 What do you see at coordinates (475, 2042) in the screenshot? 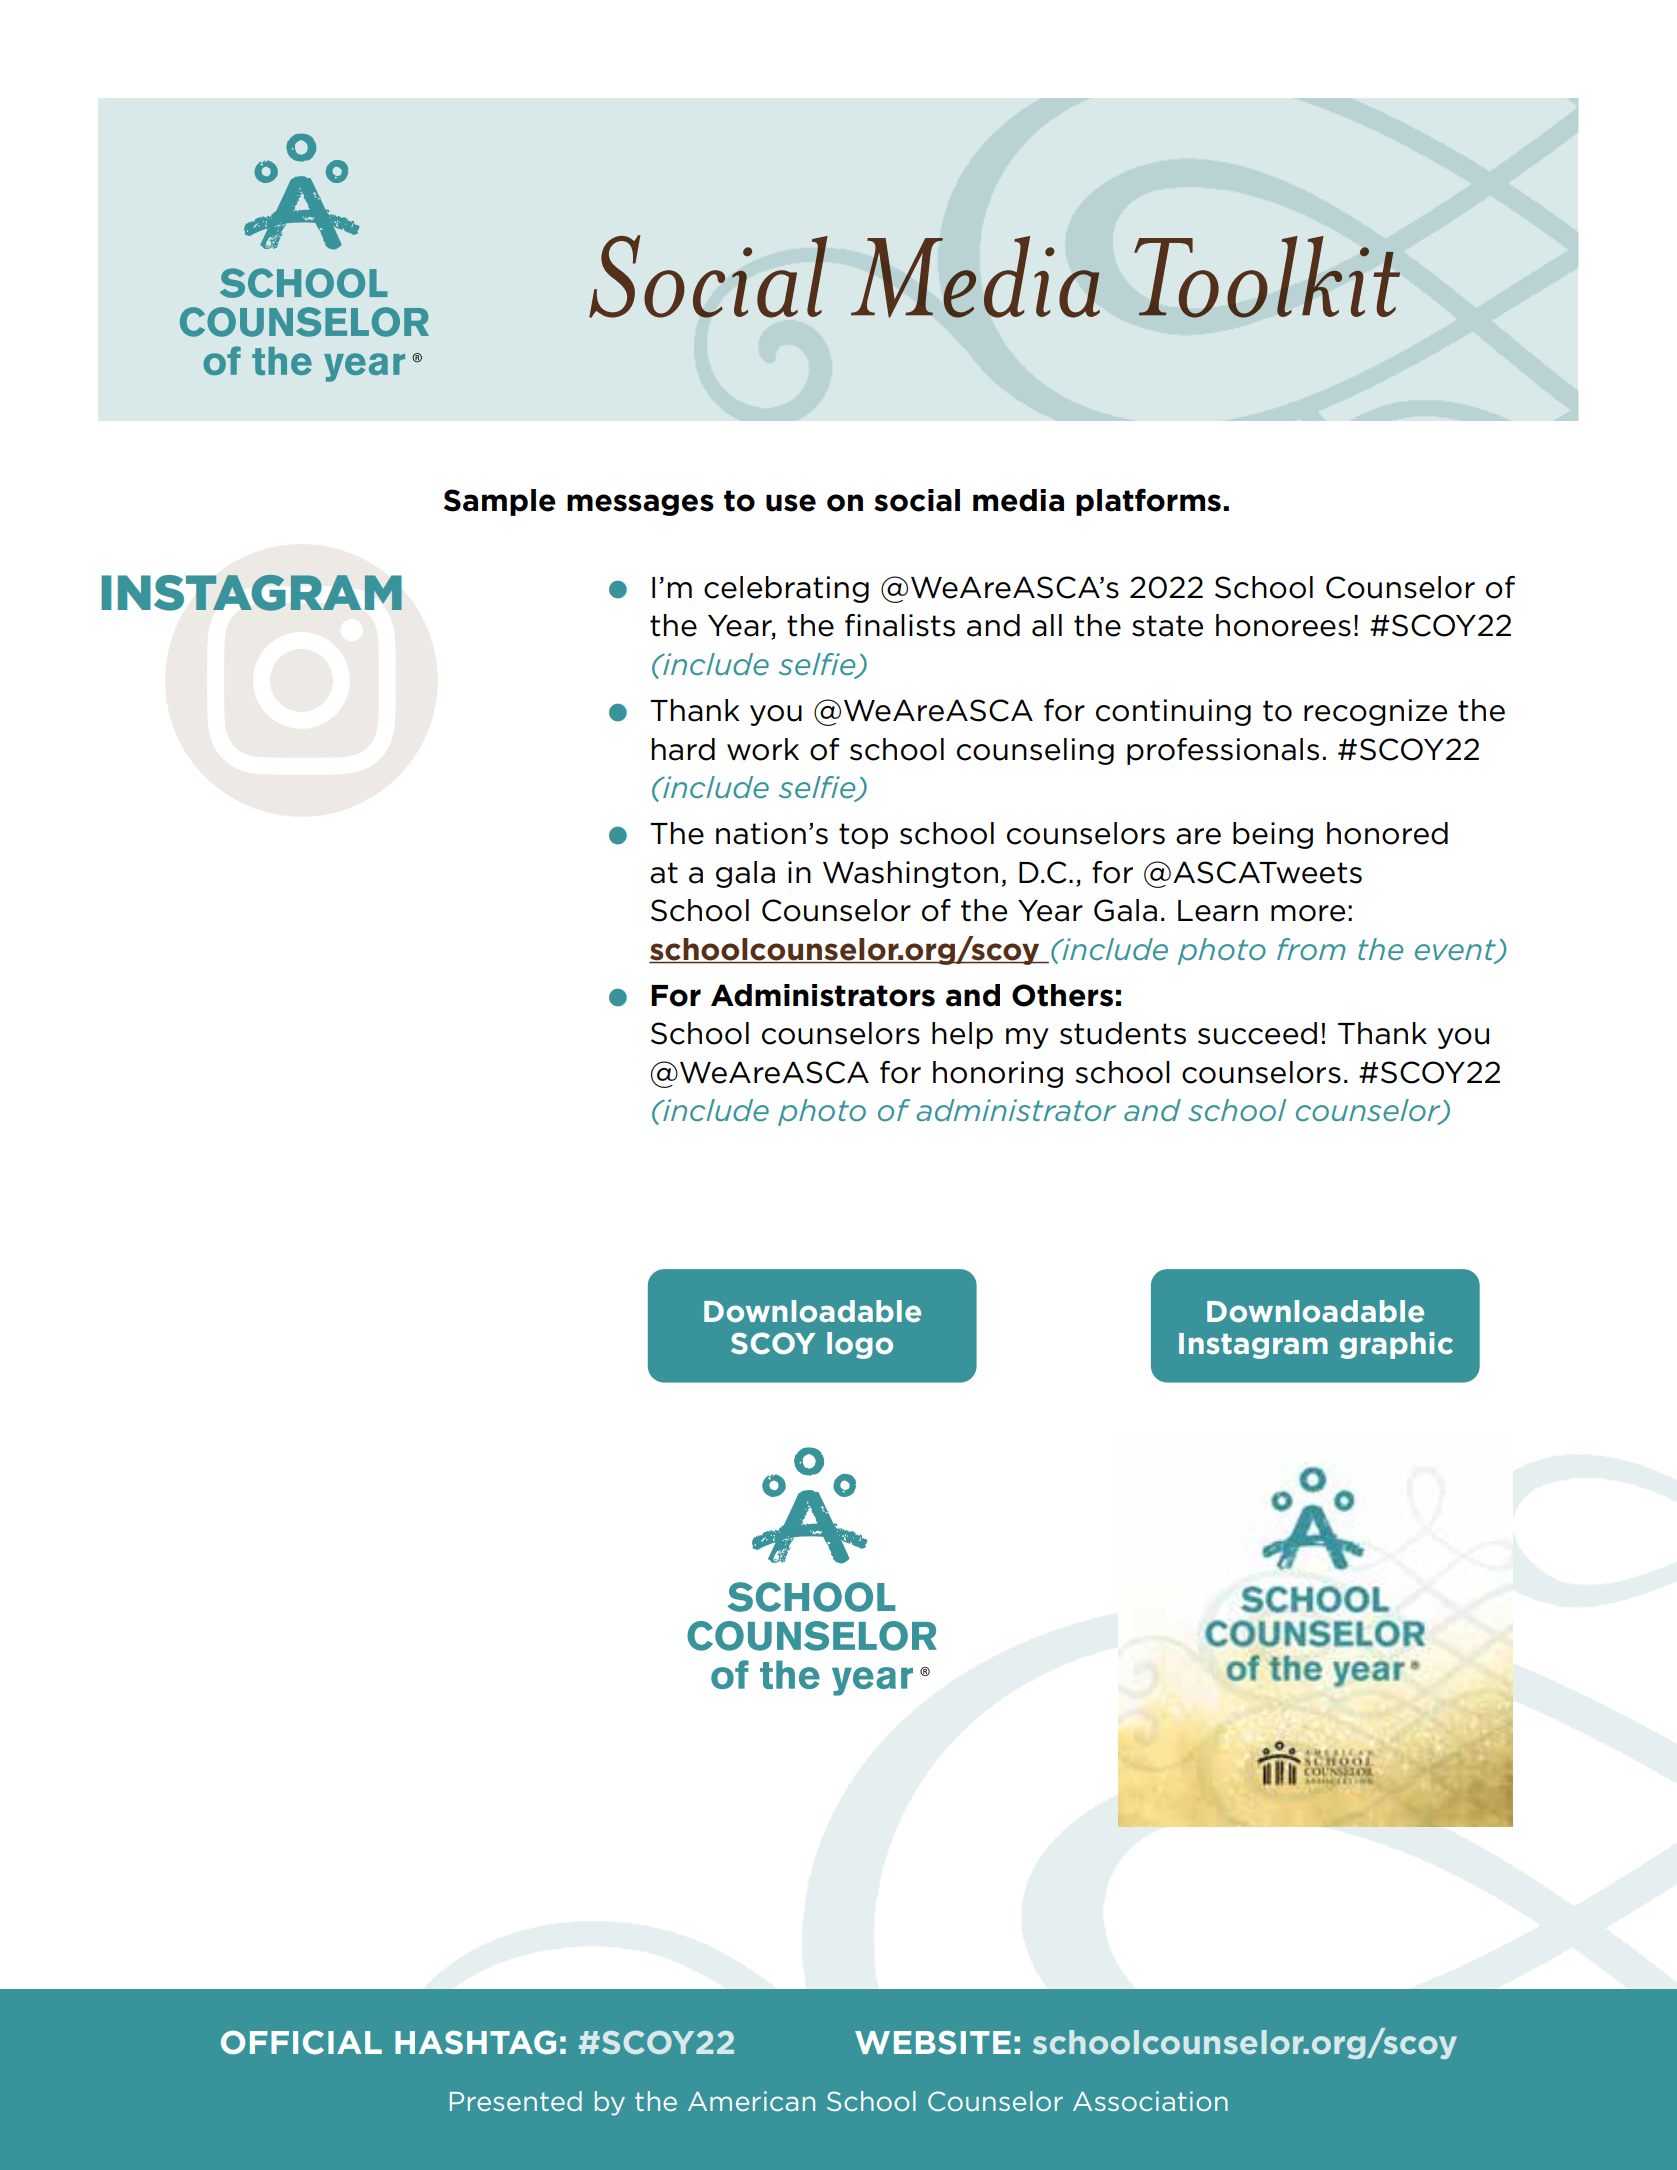
I see `HASHTAG` at bounding box center [475, 2042].
